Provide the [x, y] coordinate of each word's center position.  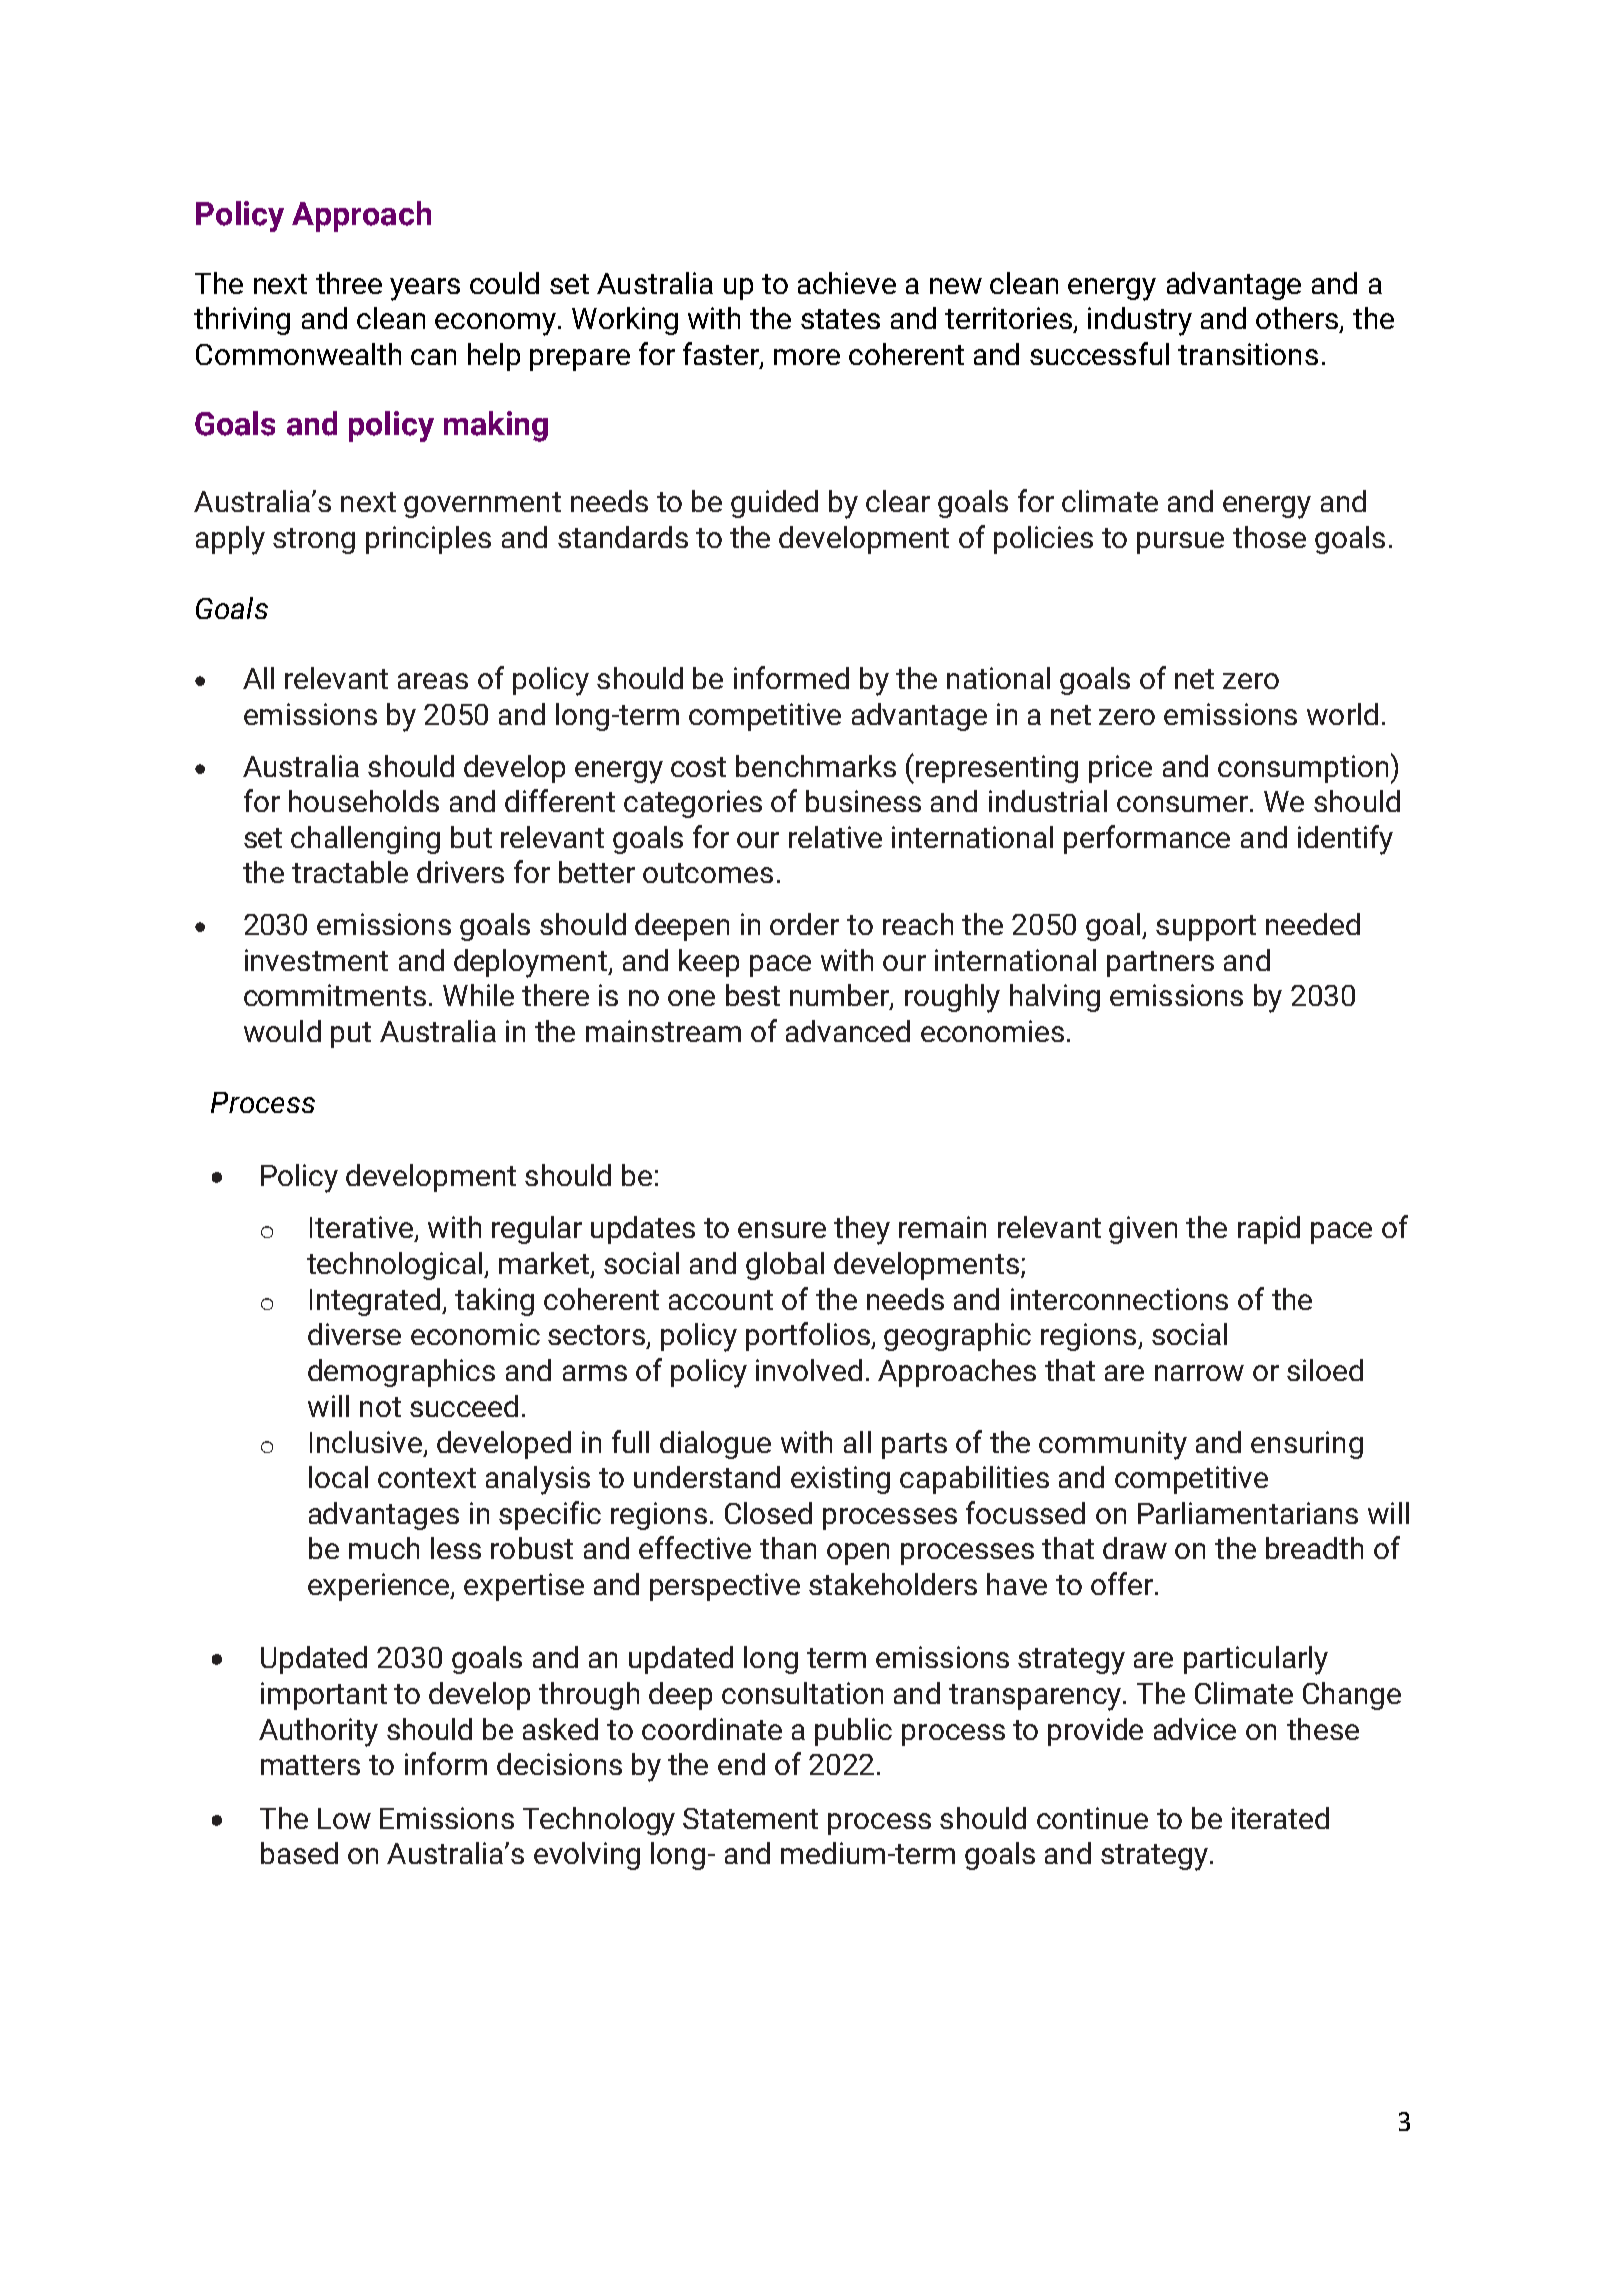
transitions [1248, 354]
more [807, 357]
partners [1160, 964]
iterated [1280, 1818]
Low [344, 1818]
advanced [848, 1031]
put [351, 1035]
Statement [750, 1818]
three [349, 283]
